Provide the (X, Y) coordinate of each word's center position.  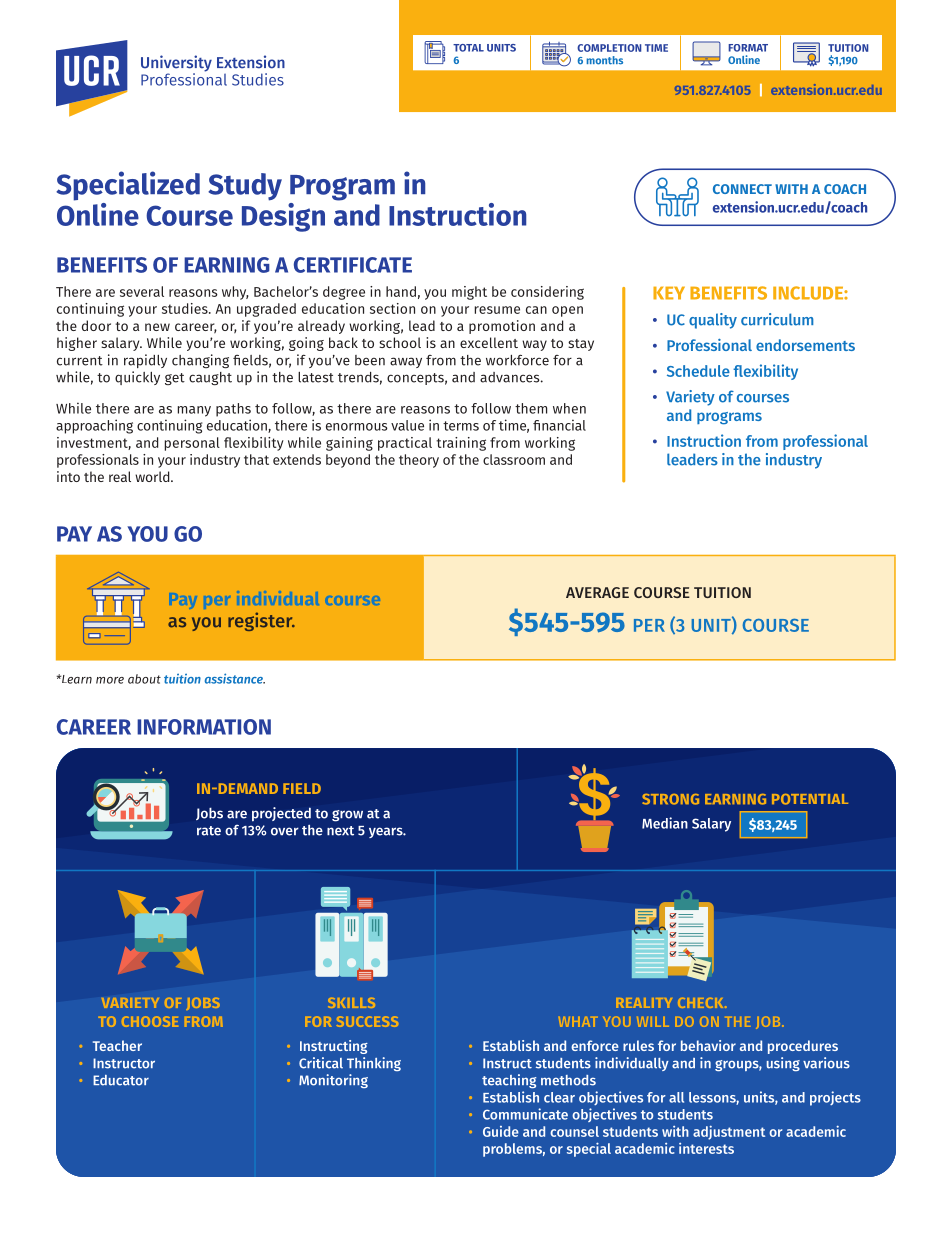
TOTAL (468, 48)
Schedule (698, 371)
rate (209, 831)
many (194, 411)
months (605, 60)
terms (461, 426)
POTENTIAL (810, 799)
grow (347, 816)
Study (245, 187)
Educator (121, 1080)
